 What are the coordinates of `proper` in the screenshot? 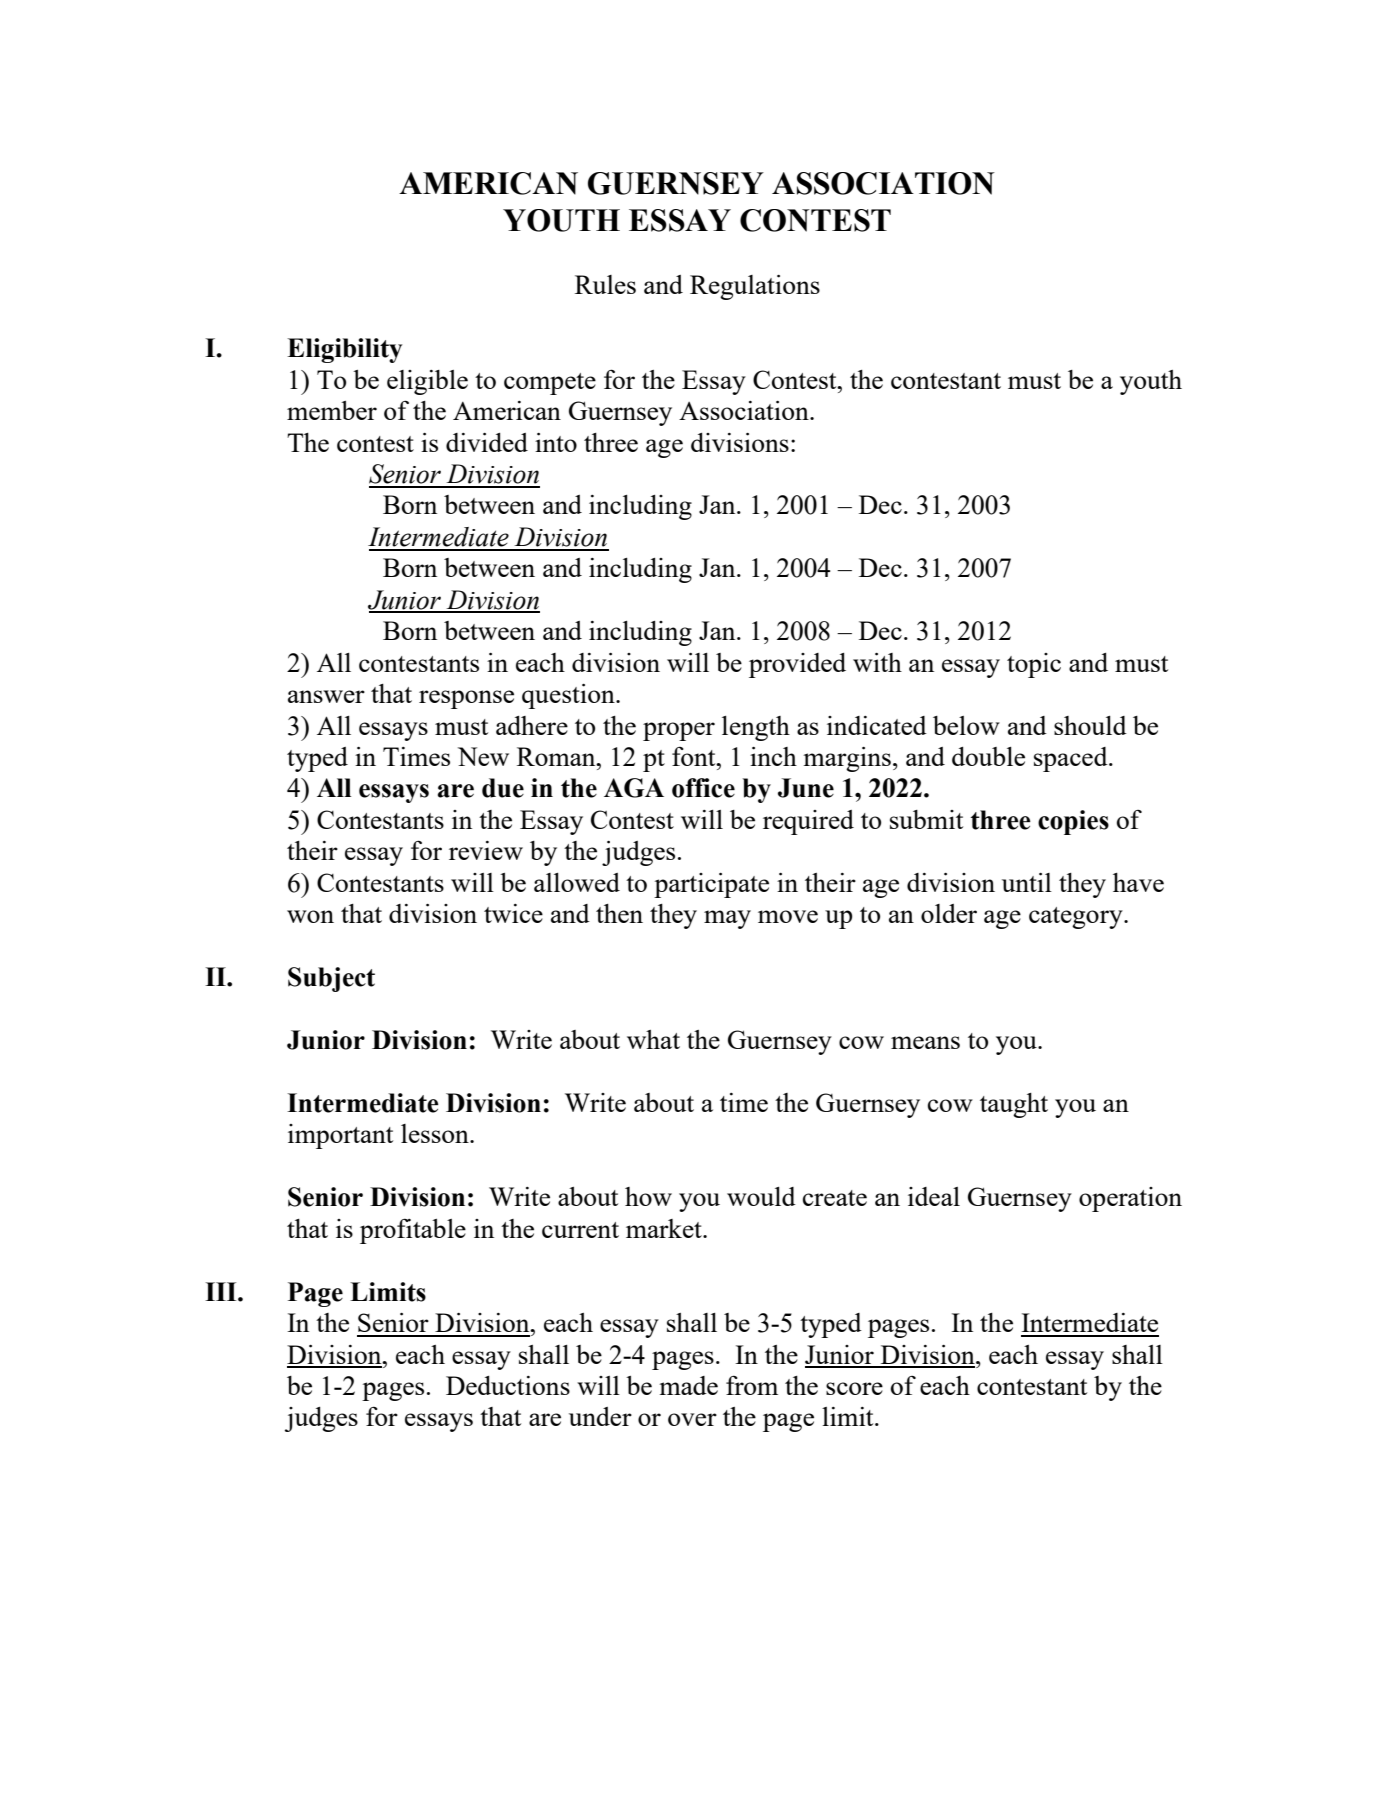 It's located at (679, 731).
